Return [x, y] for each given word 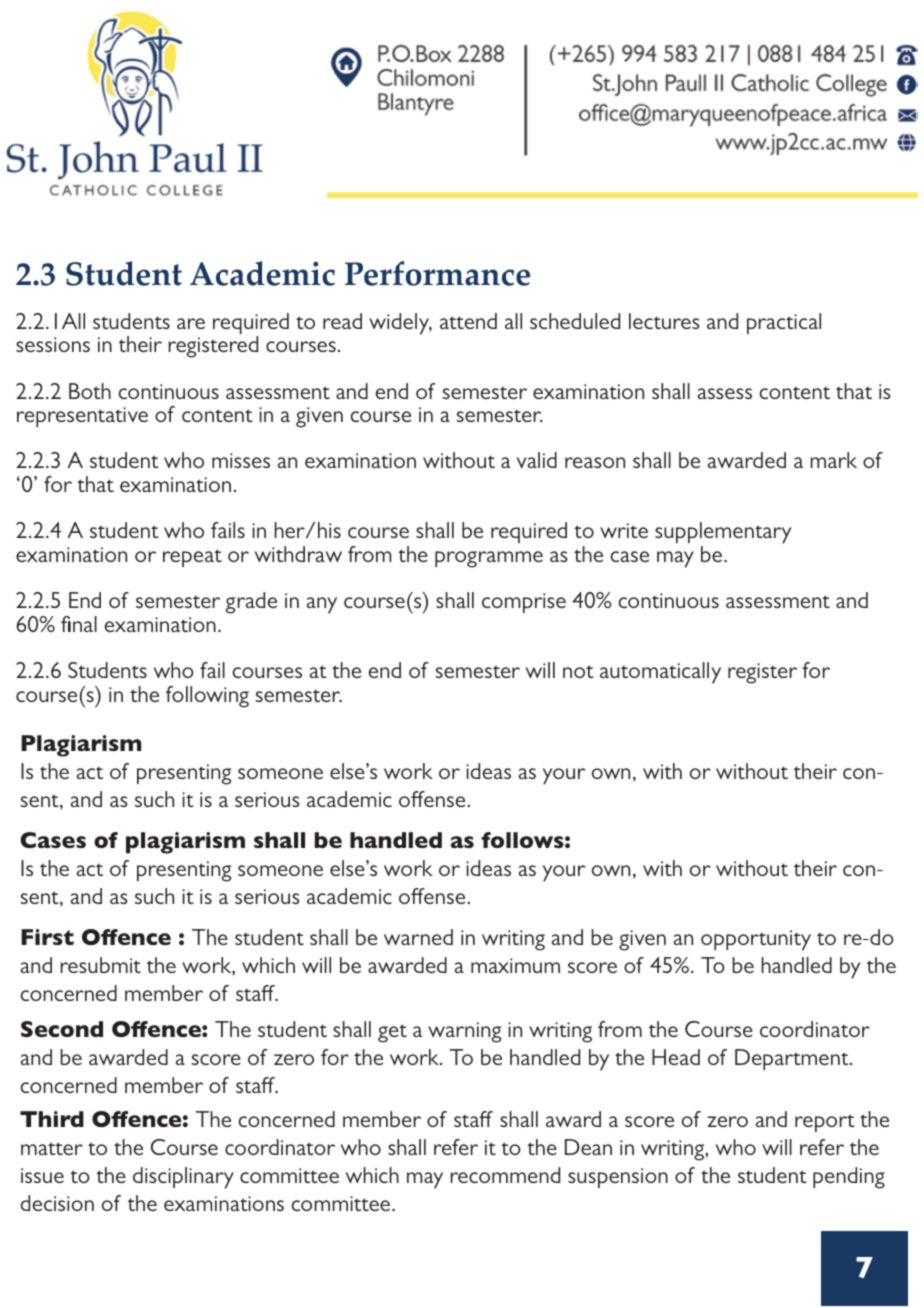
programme [489, 559]
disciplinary [183, 1178]
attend [468, 321]
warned [418, 937]
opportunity [756, 940]
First [47, 937]
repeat [192, 558]
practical [784, 323]
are [191, 323]
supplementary [723, 534]
